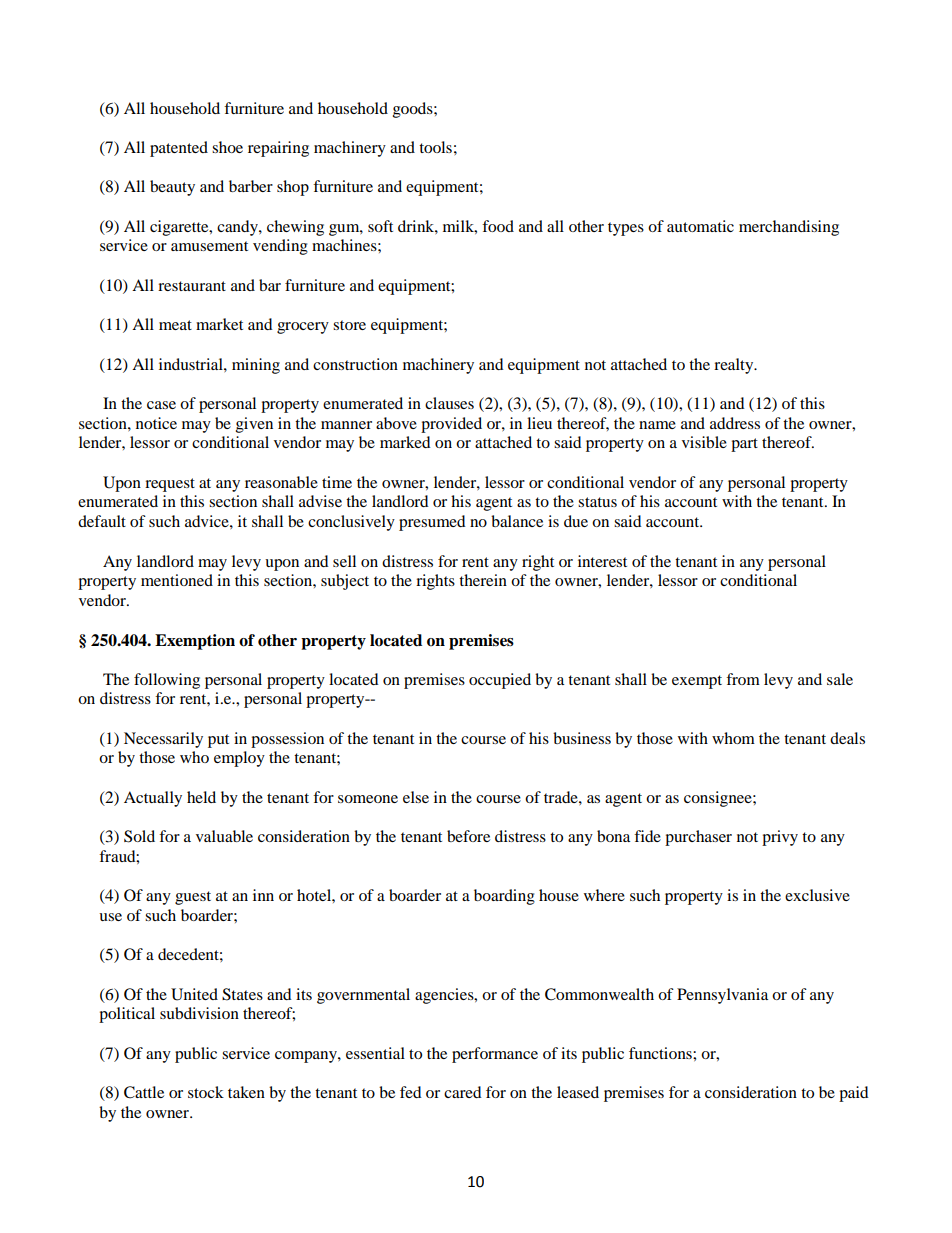  What do you see at coordinates (449, 403) in the screenshot?
I see `clauses` at bounding box center [449, 403].
